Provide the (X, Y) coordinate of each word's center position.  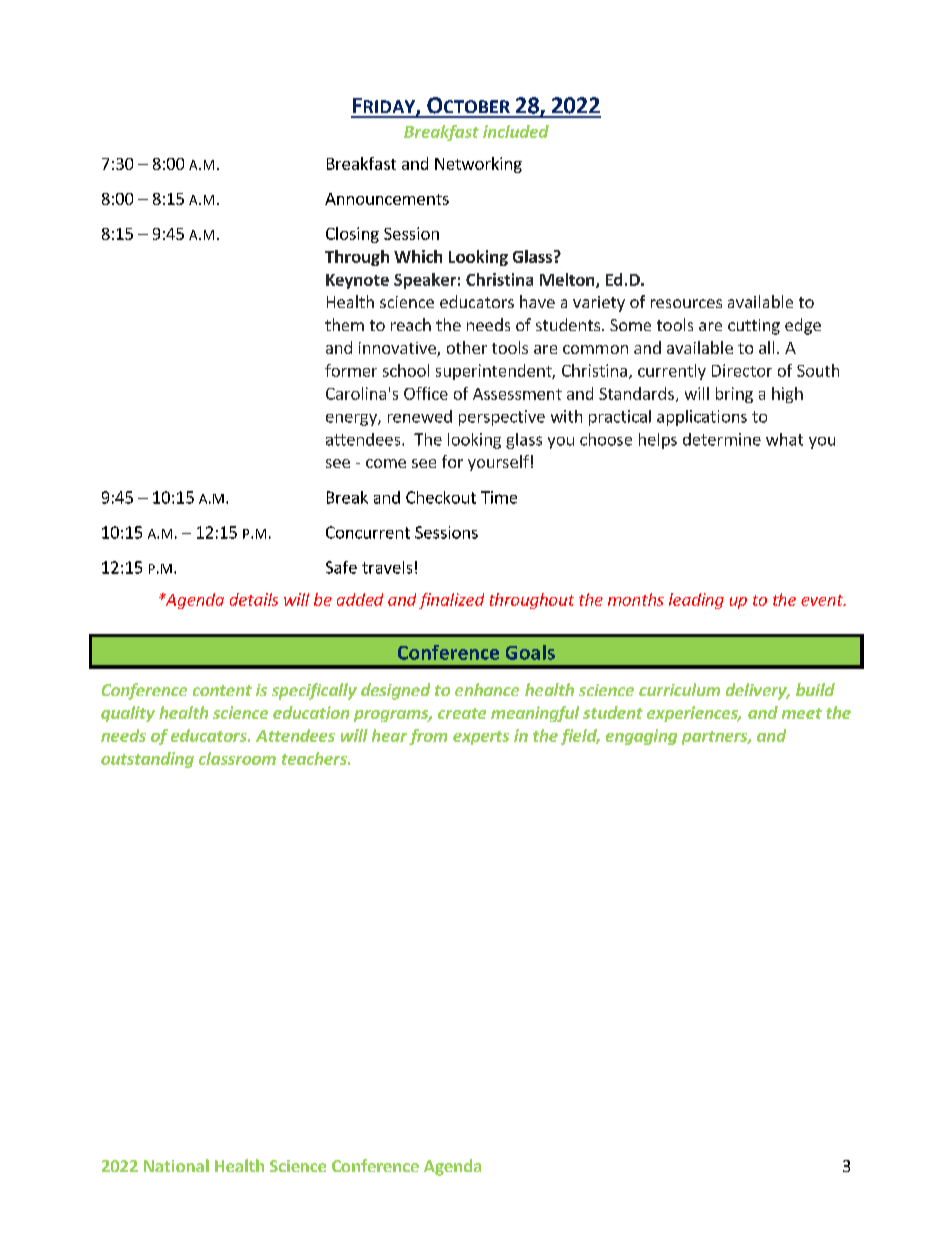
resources (686, 303)
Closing (352, 235)
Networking (478, 165)
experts (481, 738)
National (176, 1165)
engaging (641, 737)
